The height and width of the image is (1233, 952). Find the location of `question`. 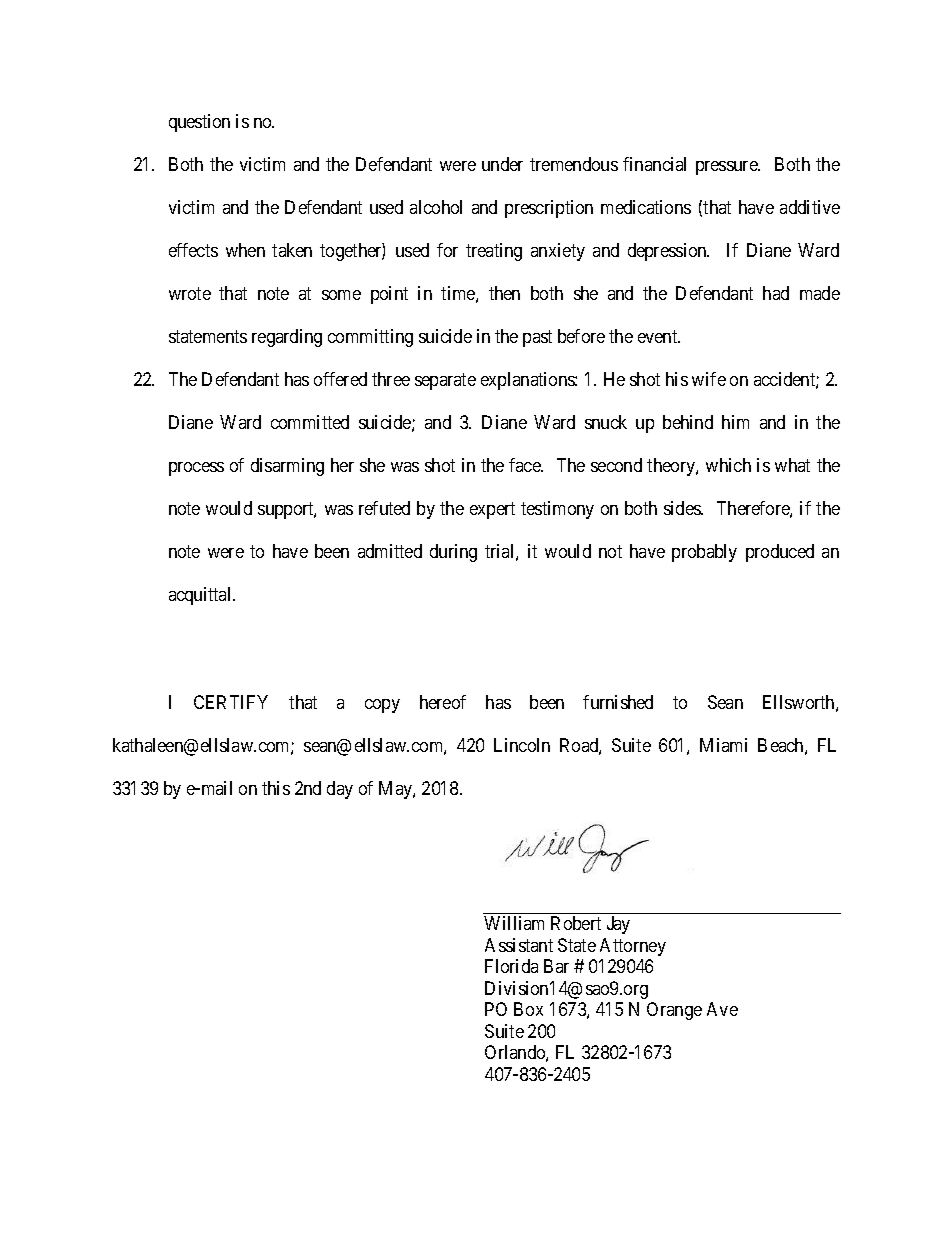

question is located at coordinates (199, 123).
